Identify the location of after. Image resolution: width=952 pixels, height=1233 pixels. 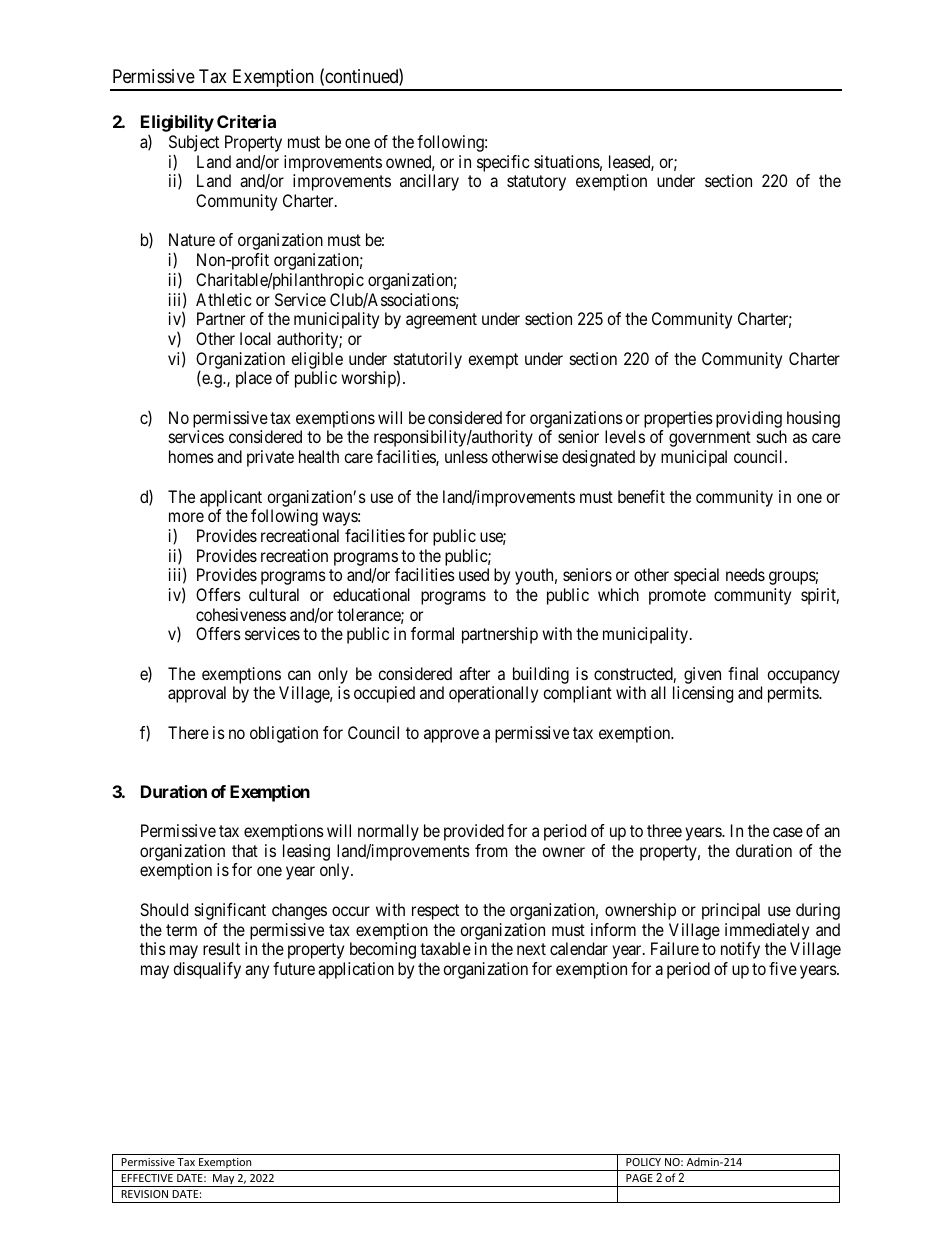
(474, 673).
